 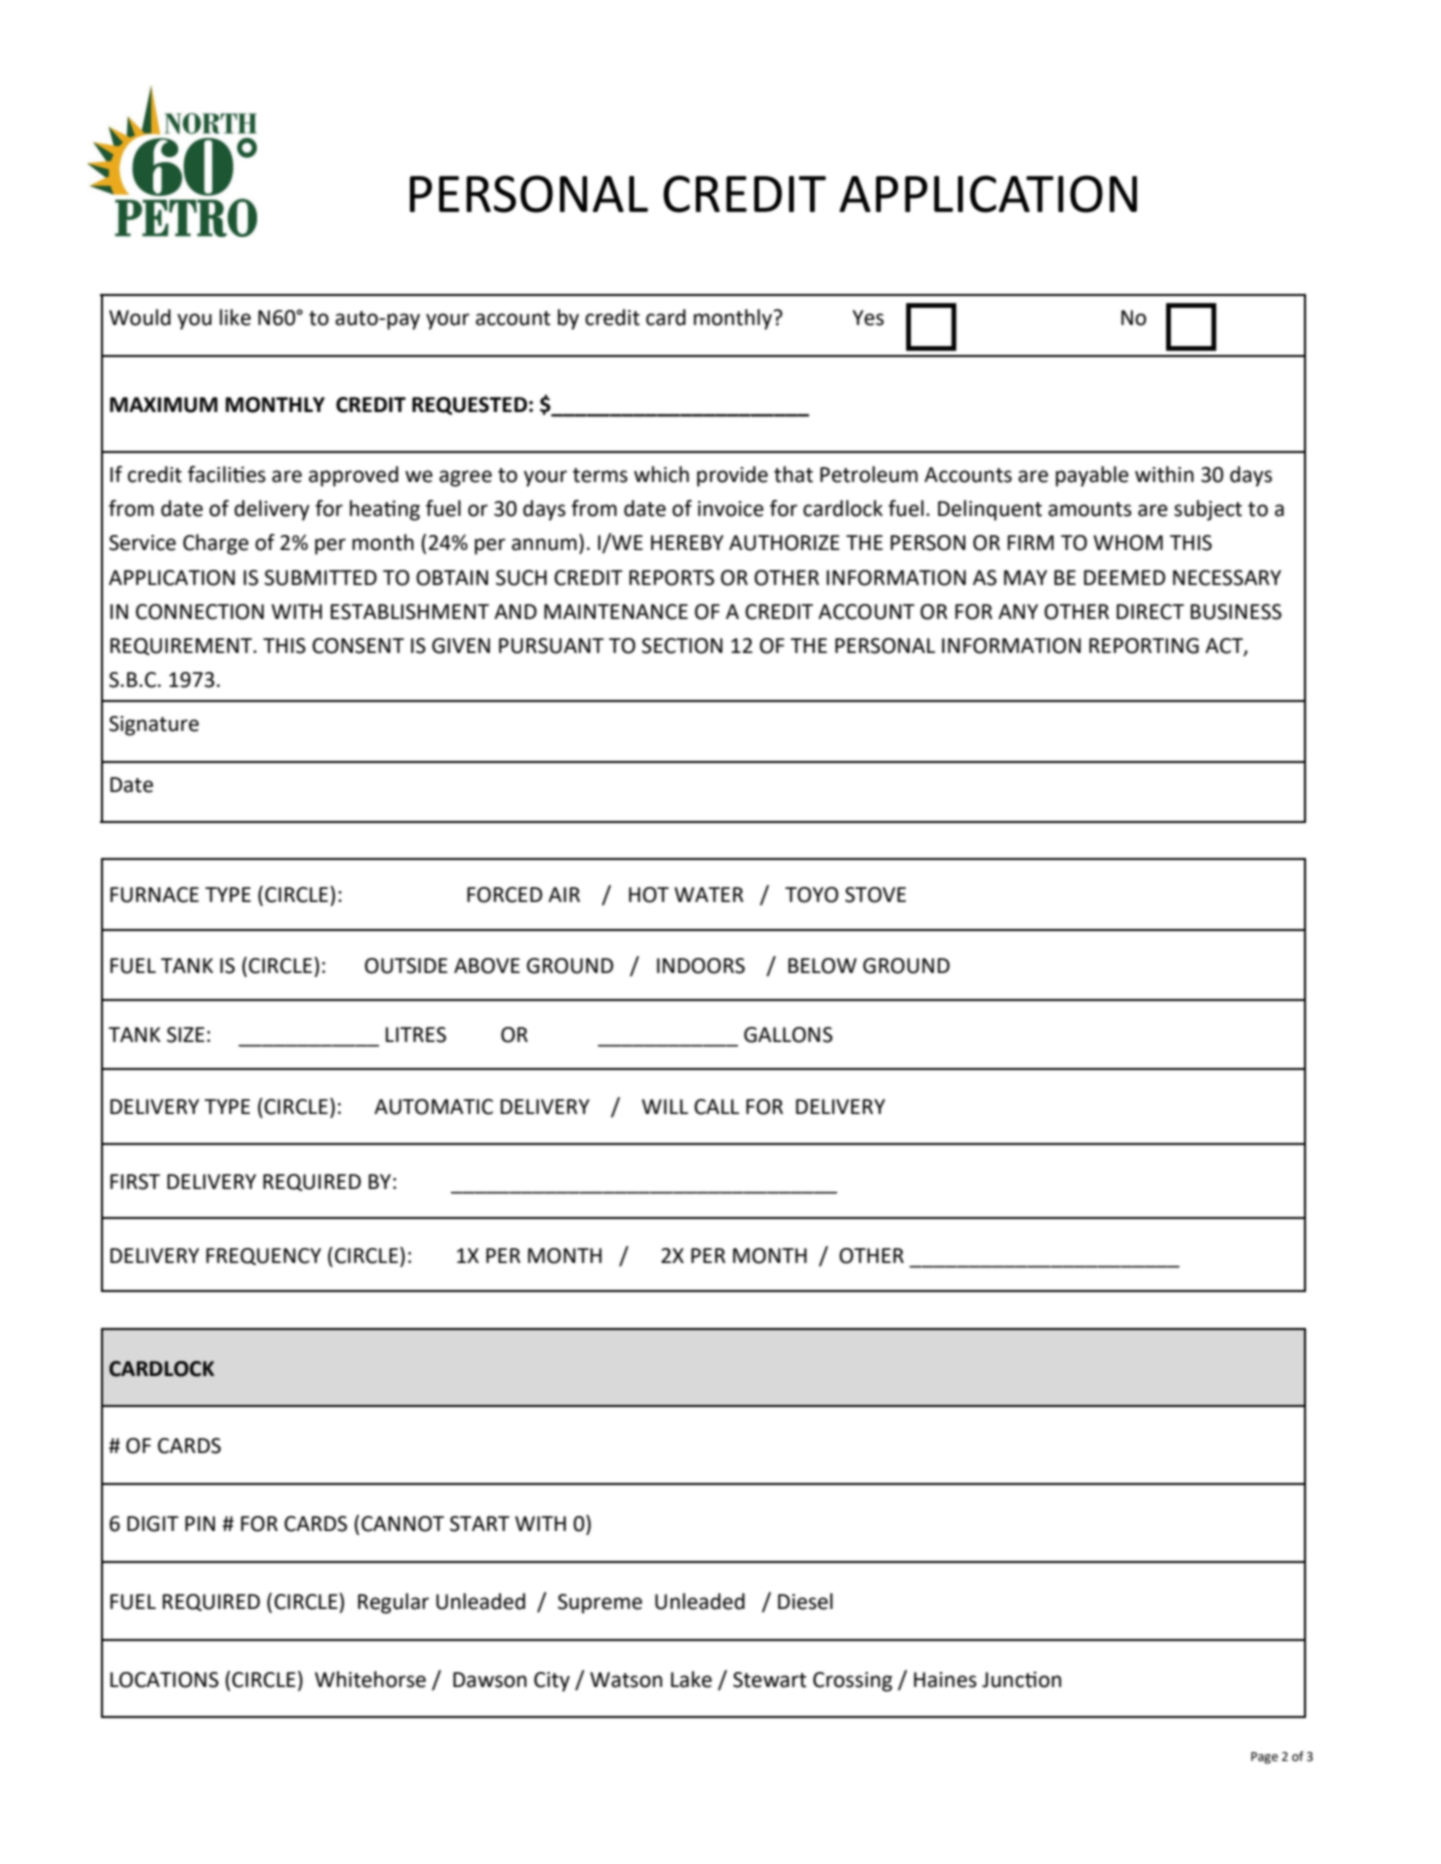 I want to click on Whitehorse, so click(x=370, y=1679).
